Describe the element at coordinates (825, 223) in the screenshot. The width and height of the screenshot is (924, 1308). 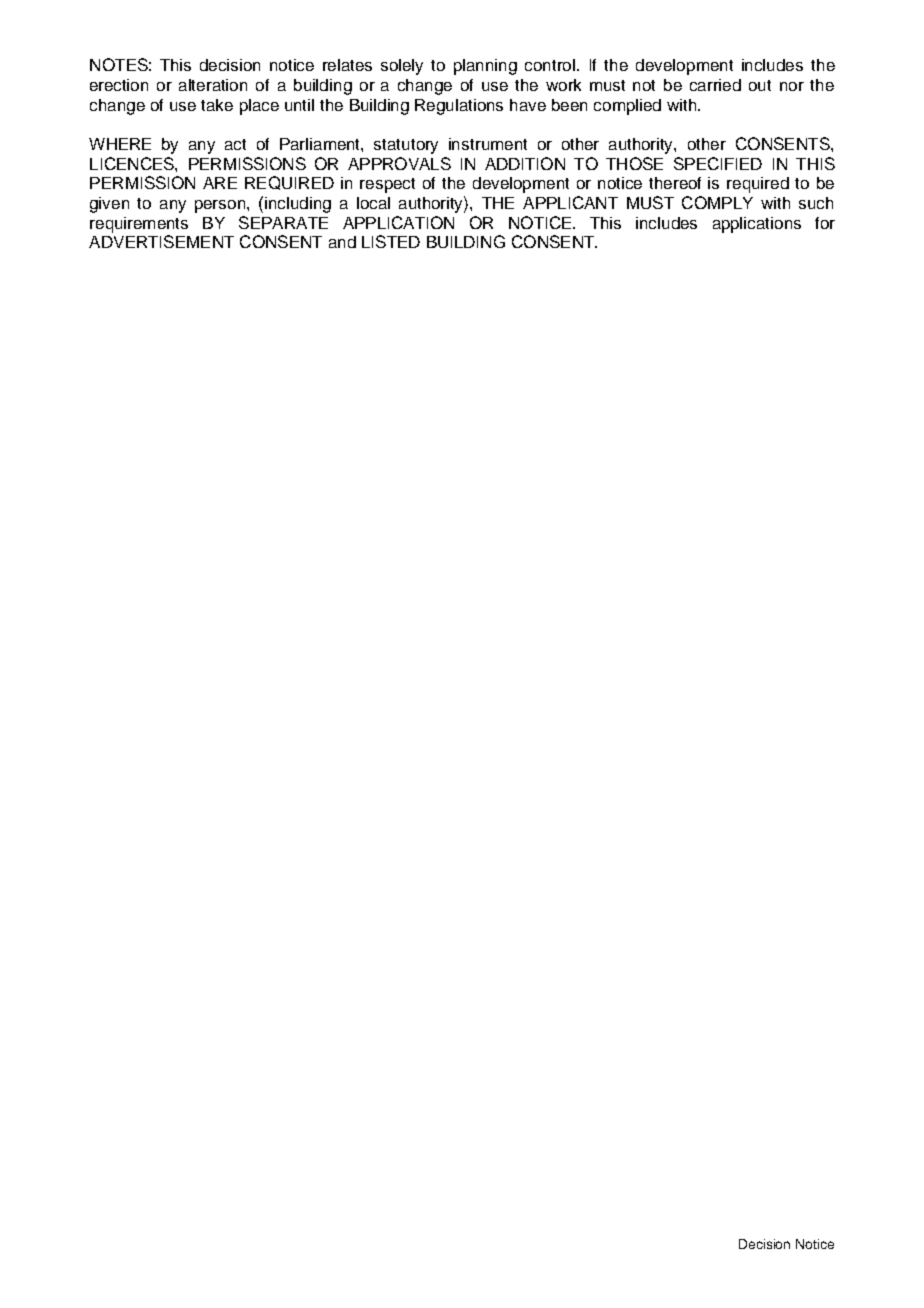
I see `for` at that location.
